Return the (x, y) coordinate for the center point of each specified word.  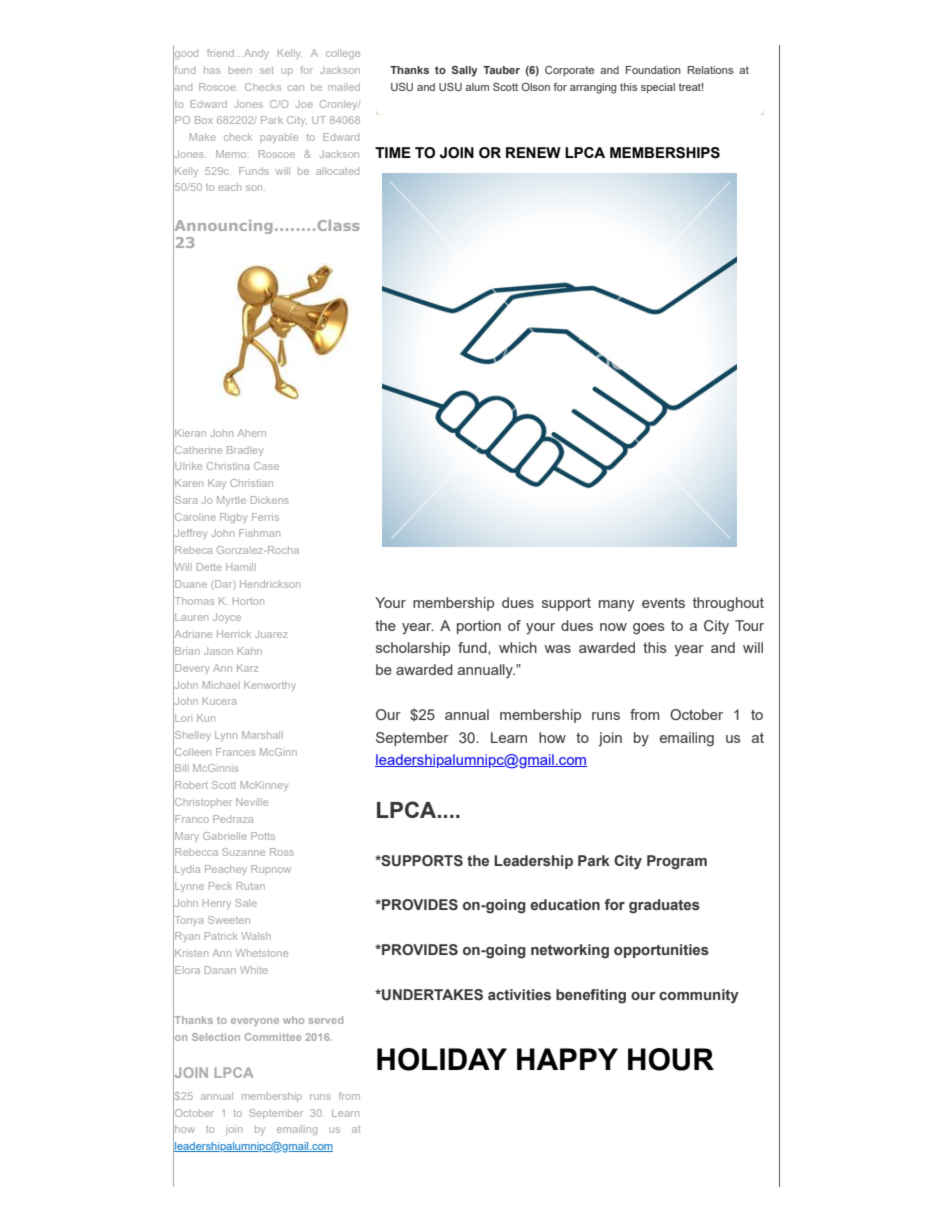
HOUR (671, 1059)
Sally (465, 71)
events (663, 603)
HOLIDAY (442, 1059)
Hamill (241, 567)
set (267, 70)
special (658, 88)
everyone (255, 1022)
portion (479, 627)
